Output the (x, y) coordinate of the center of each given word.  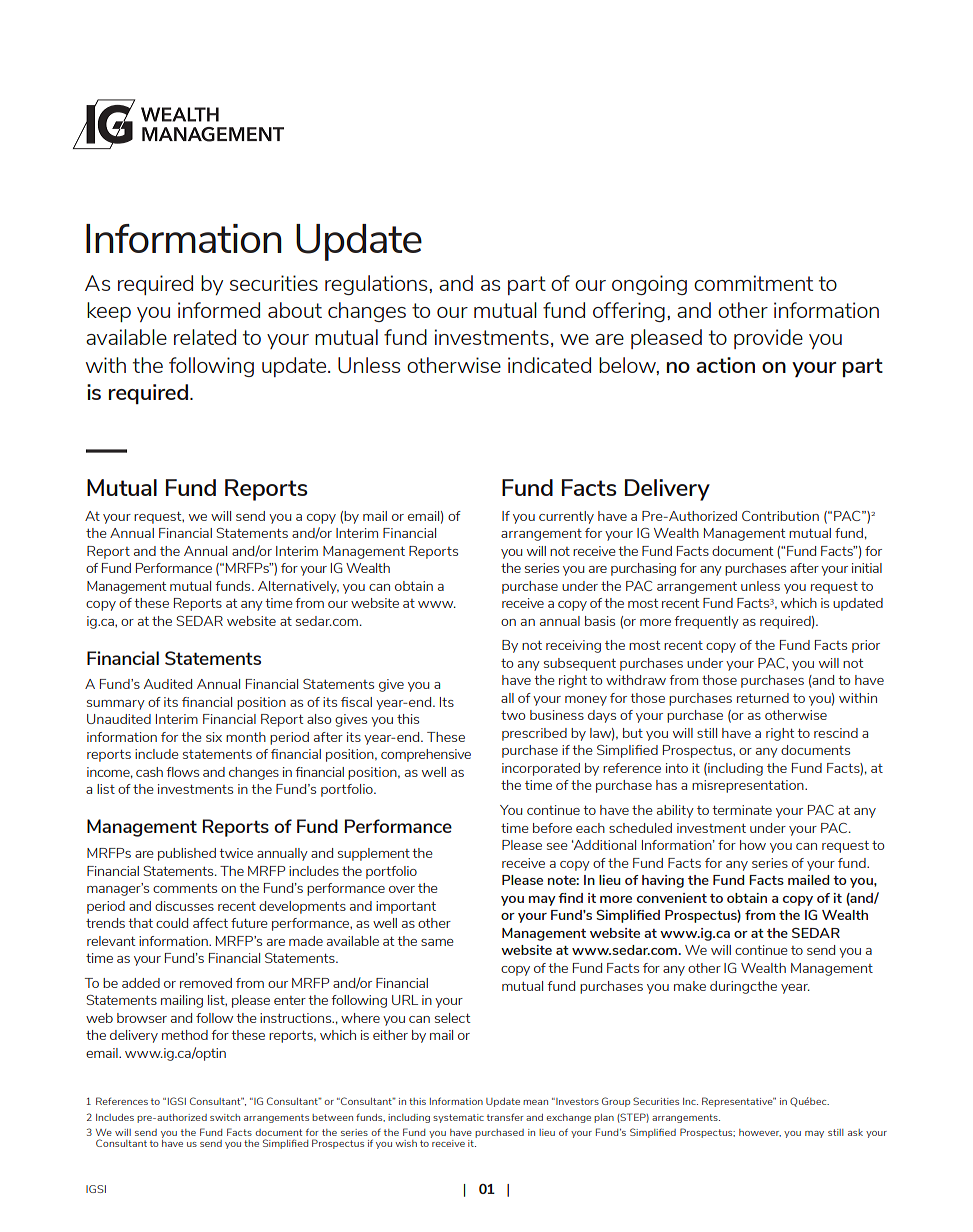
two (513, 715)
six (214, 737)
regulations (377, 285)
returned (763, 698)
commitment (753, 283)
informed (219, 310)
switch (225, 1117)
